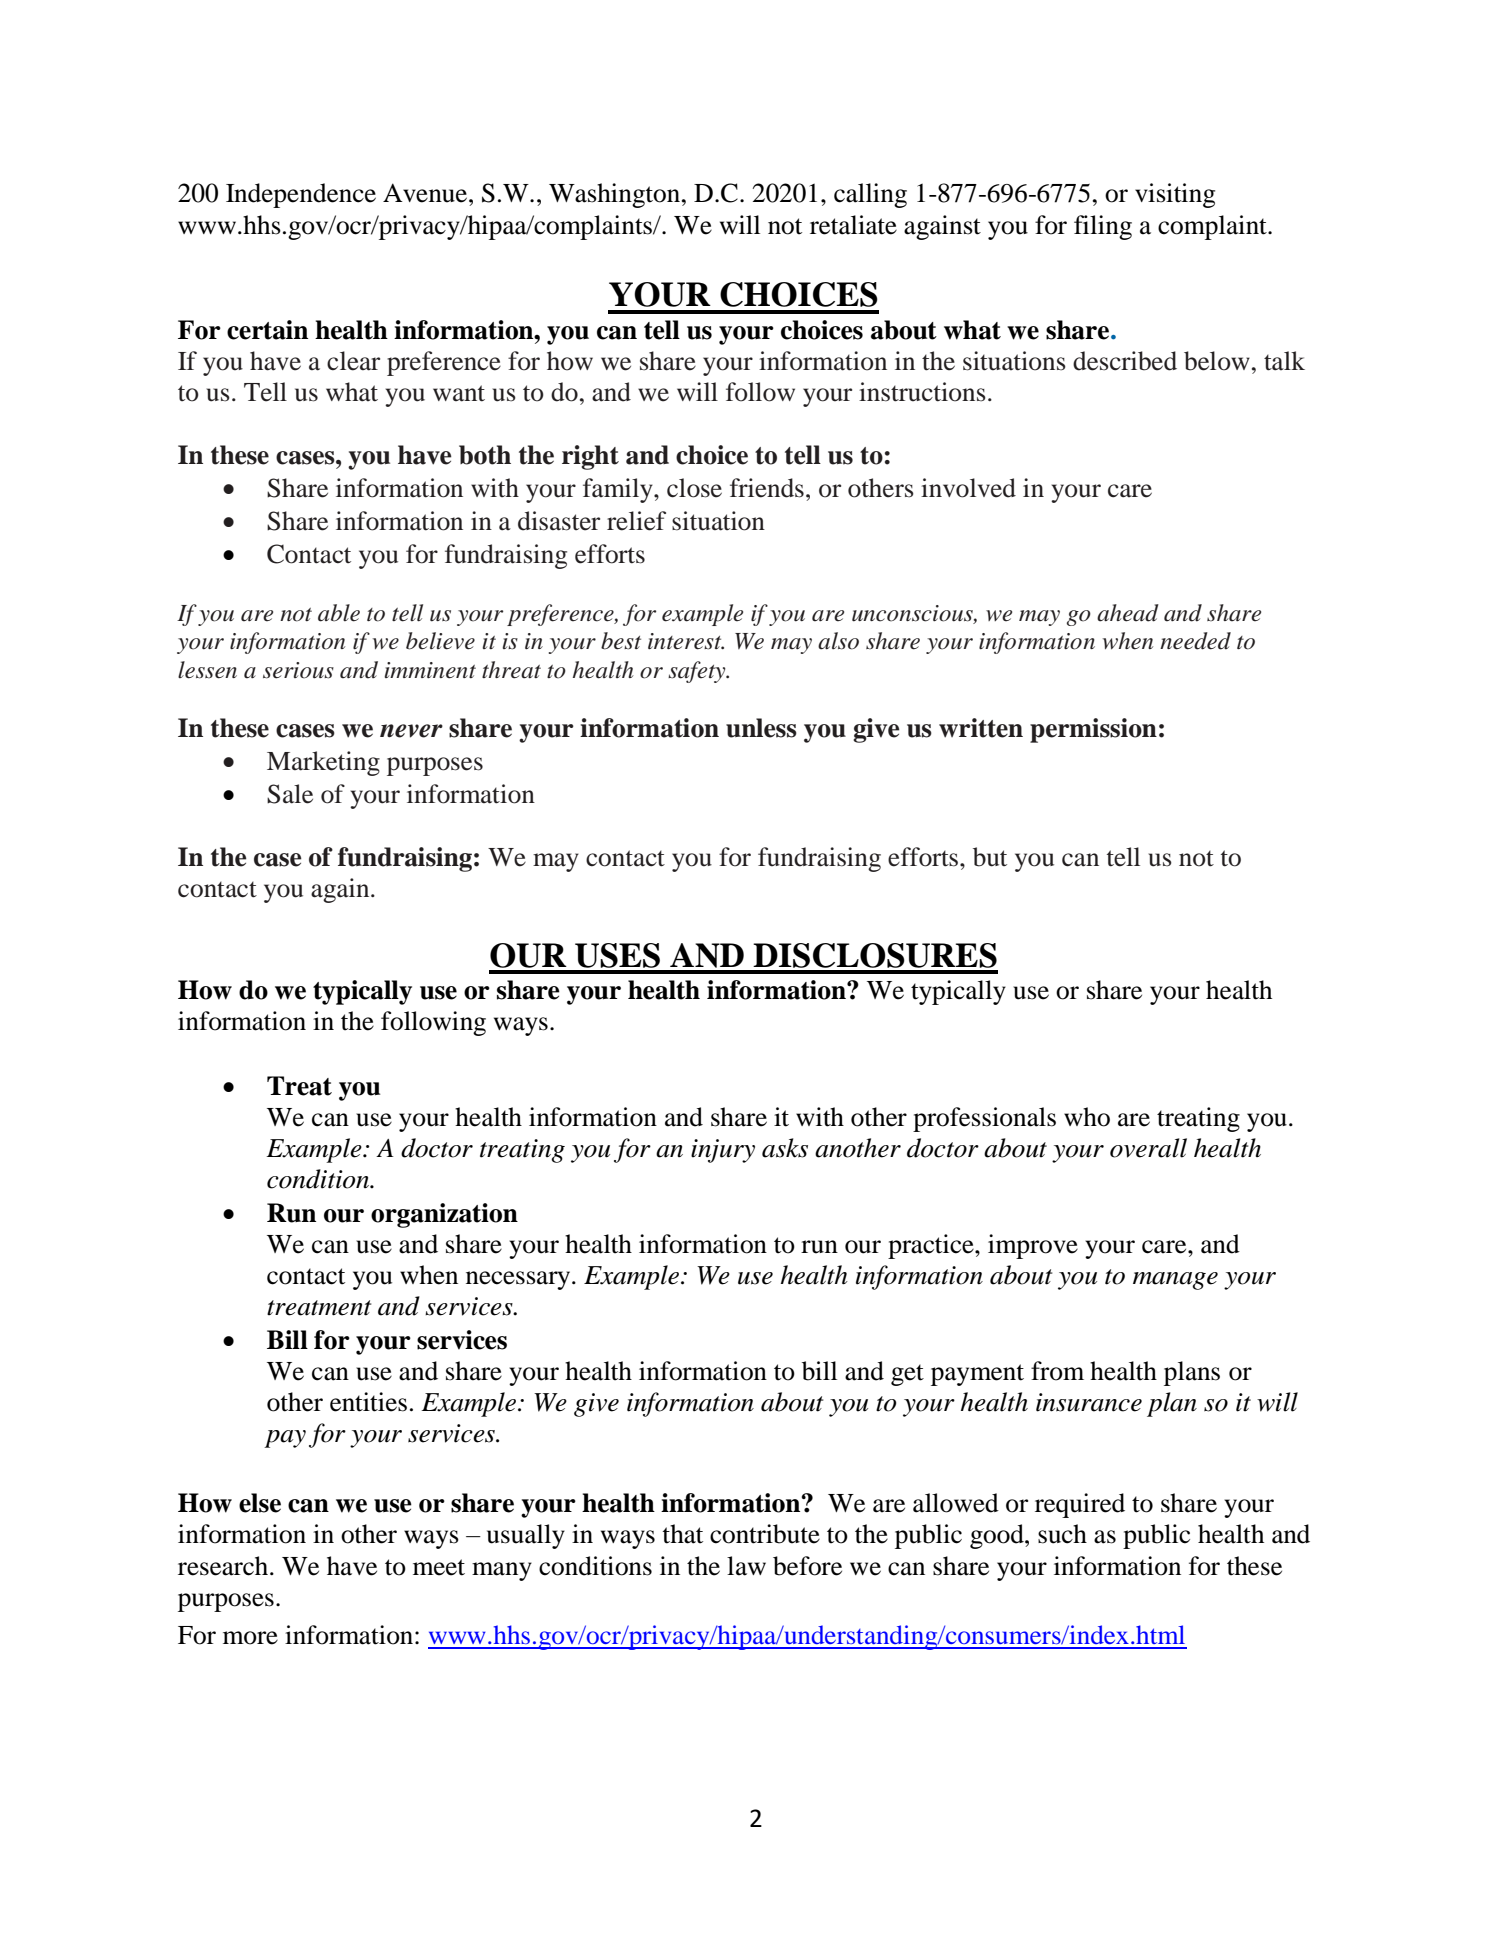 This image has width=1512, height=1956. Describe the element at coordinates (298, 670) in the image. I see `serious` at that location.
